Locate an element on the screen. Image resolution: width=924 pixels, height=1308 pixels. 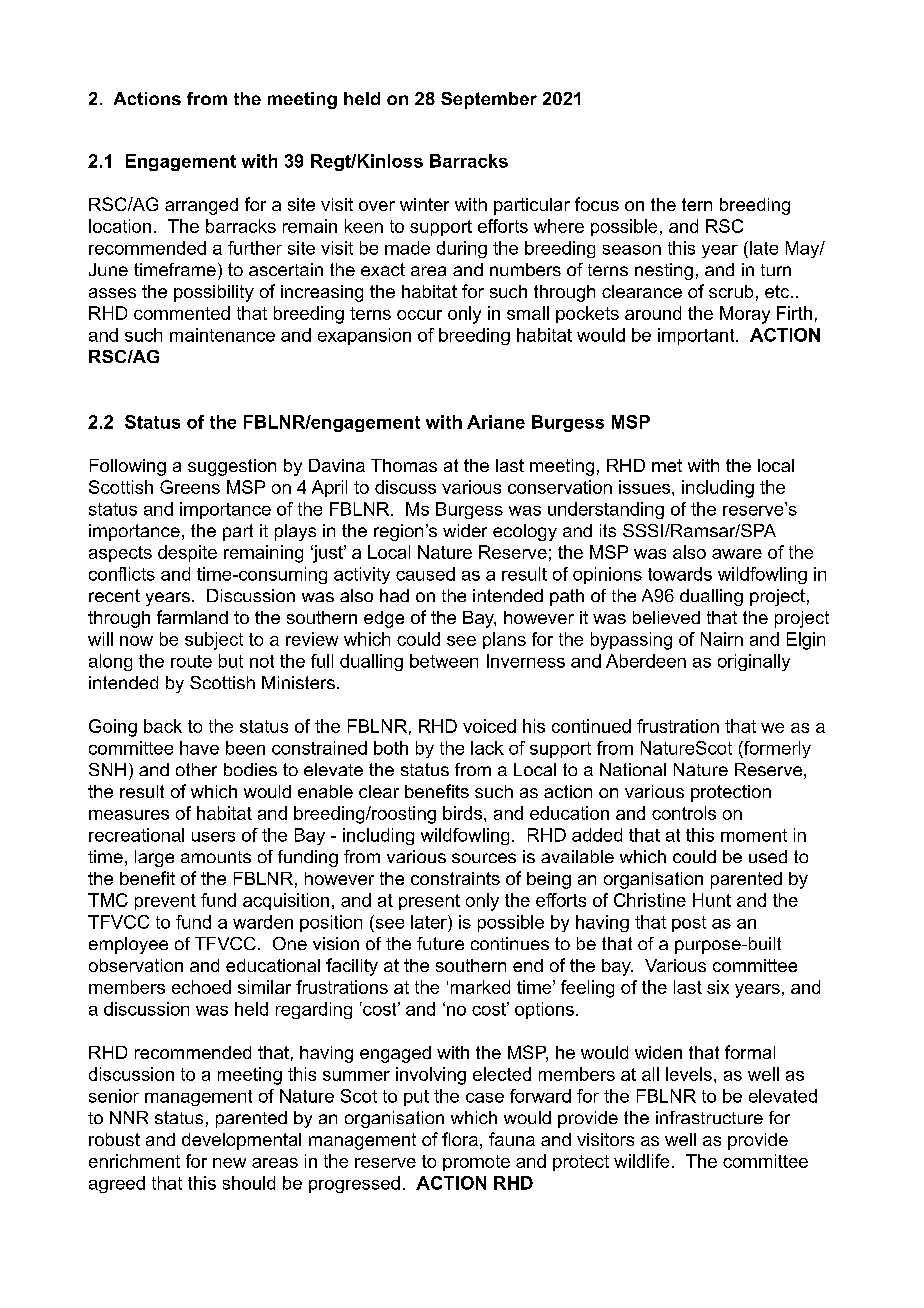
important is located at coordinates (697, 336).
